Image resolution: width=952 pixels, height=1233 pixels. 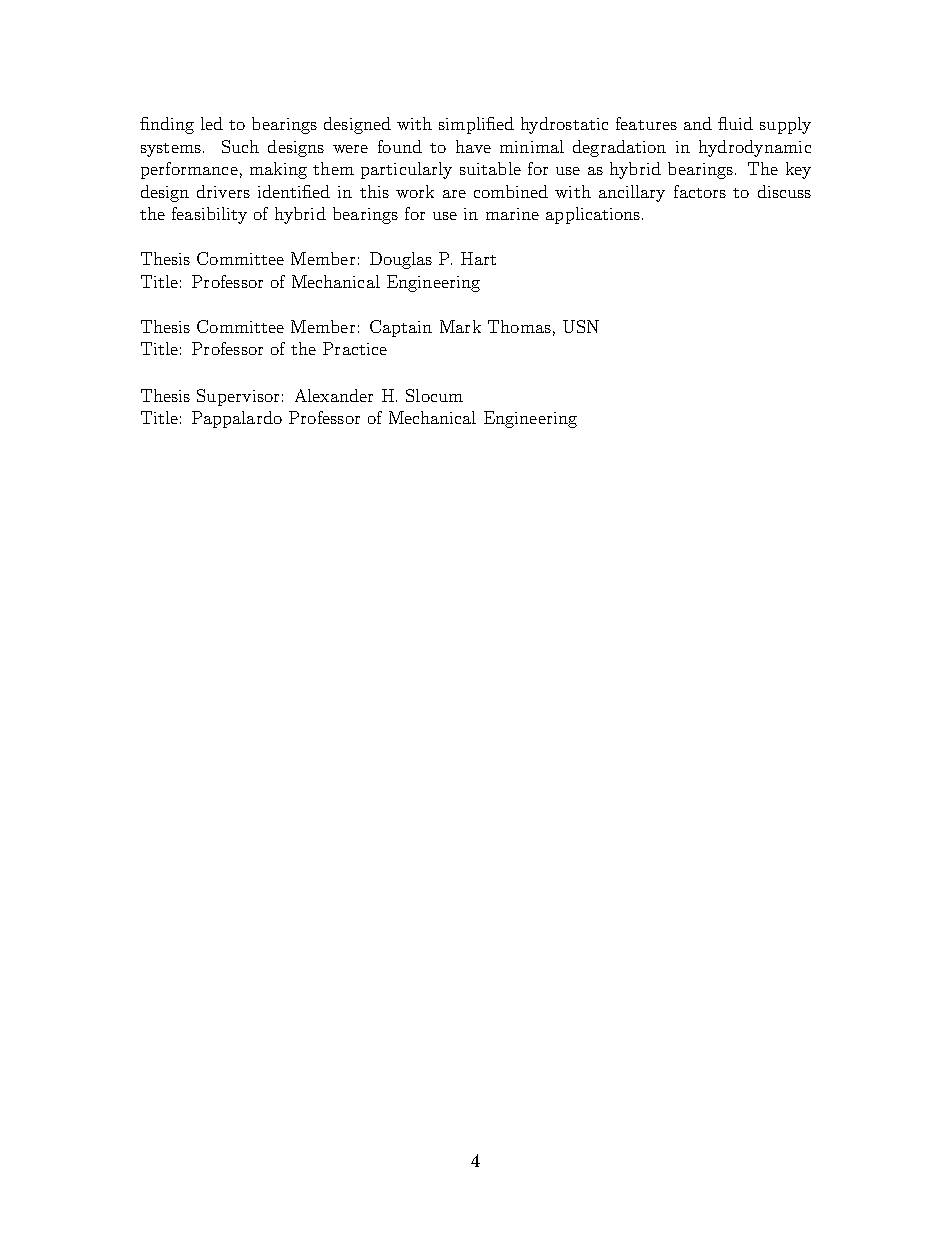 I want to click on applications, so click(x=594, y=215).
